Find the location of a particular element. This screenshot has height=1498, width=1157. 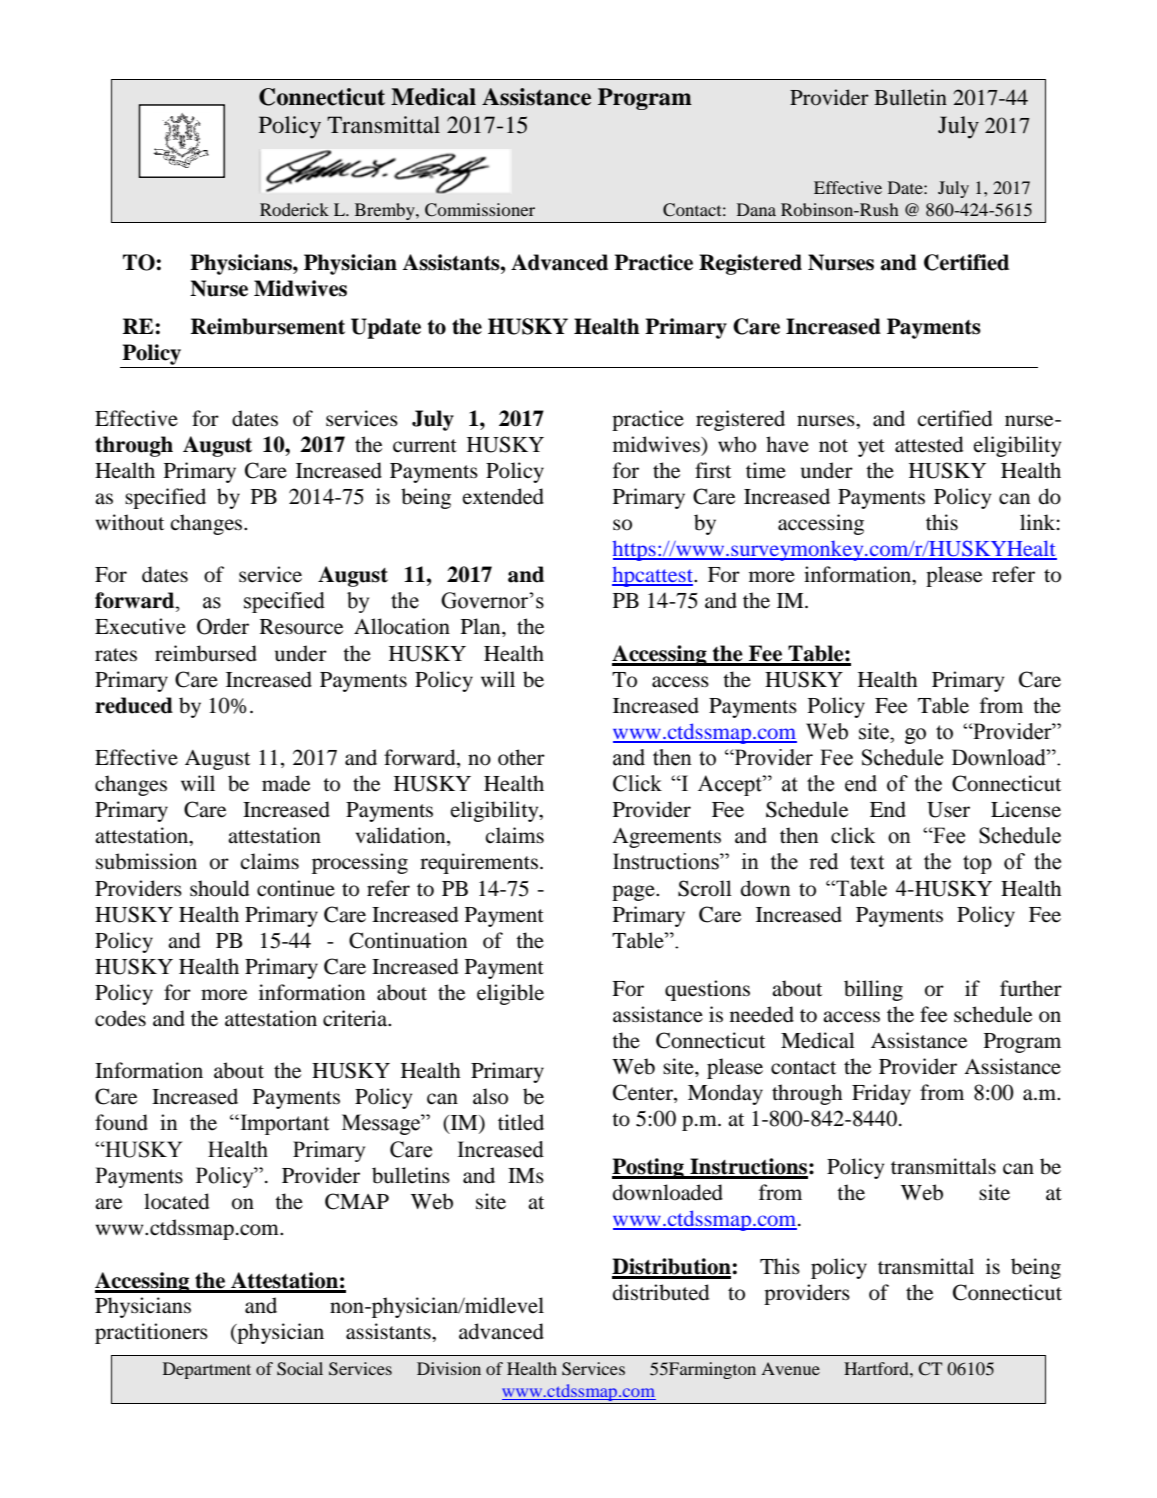

Commissioner is located at coordinates (480, 210).
